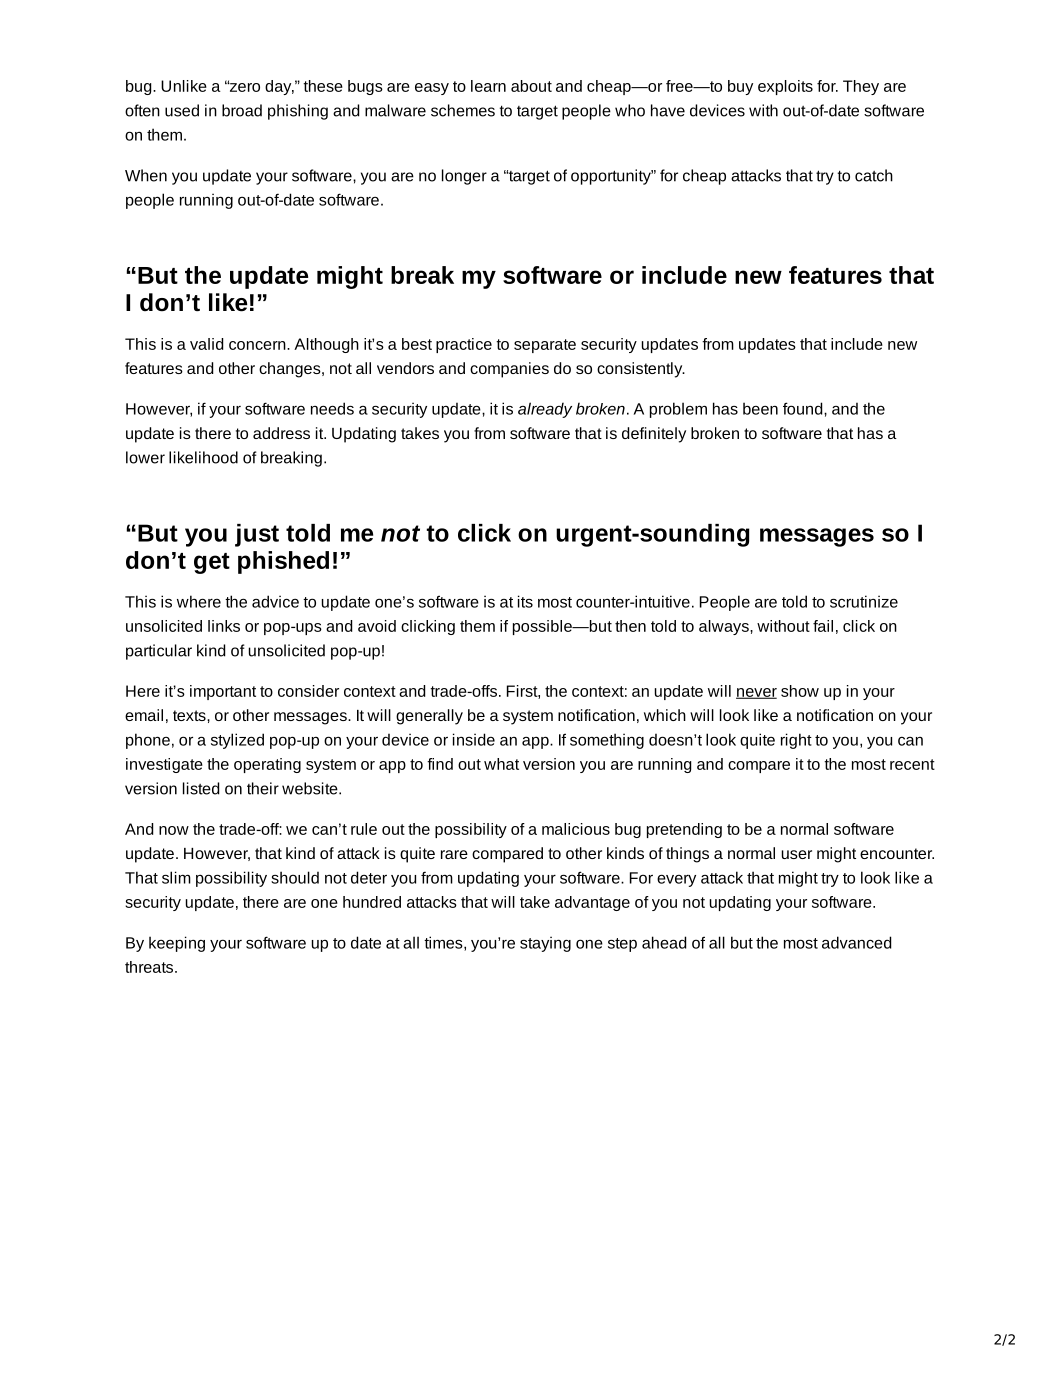 Image resolution: width=1062 pixels, height=1374 pixels. I want to click on keeping, so click(177, 944).
